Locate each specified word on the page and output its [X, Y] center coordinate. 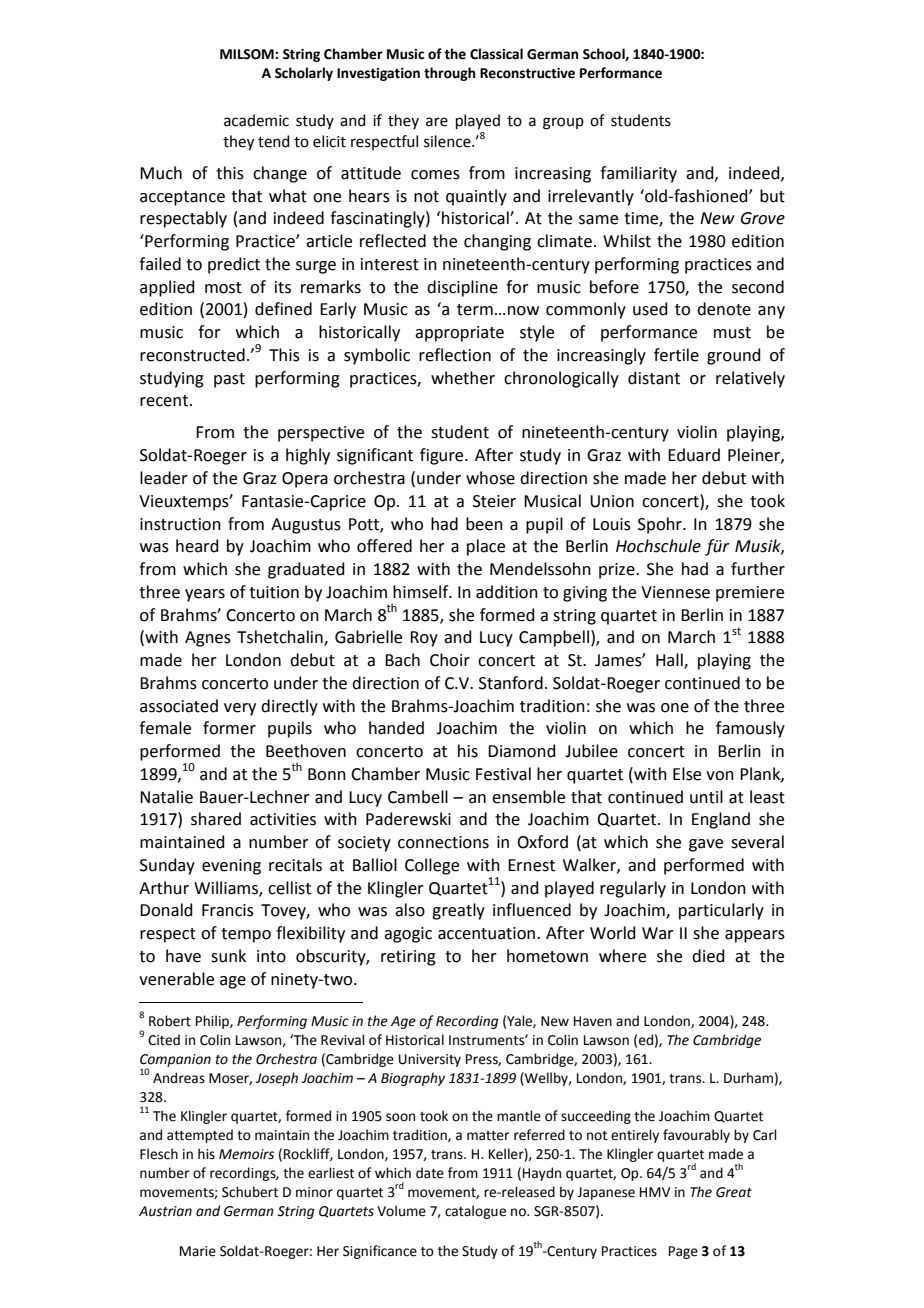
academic [256, 120]
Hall [670, 661]
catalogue [475, 1212]
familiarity [638, 174]
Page [683, 1252]
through [449, 74]
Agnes [208, 639]
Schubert [250, 1192]
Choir [450, 660]
